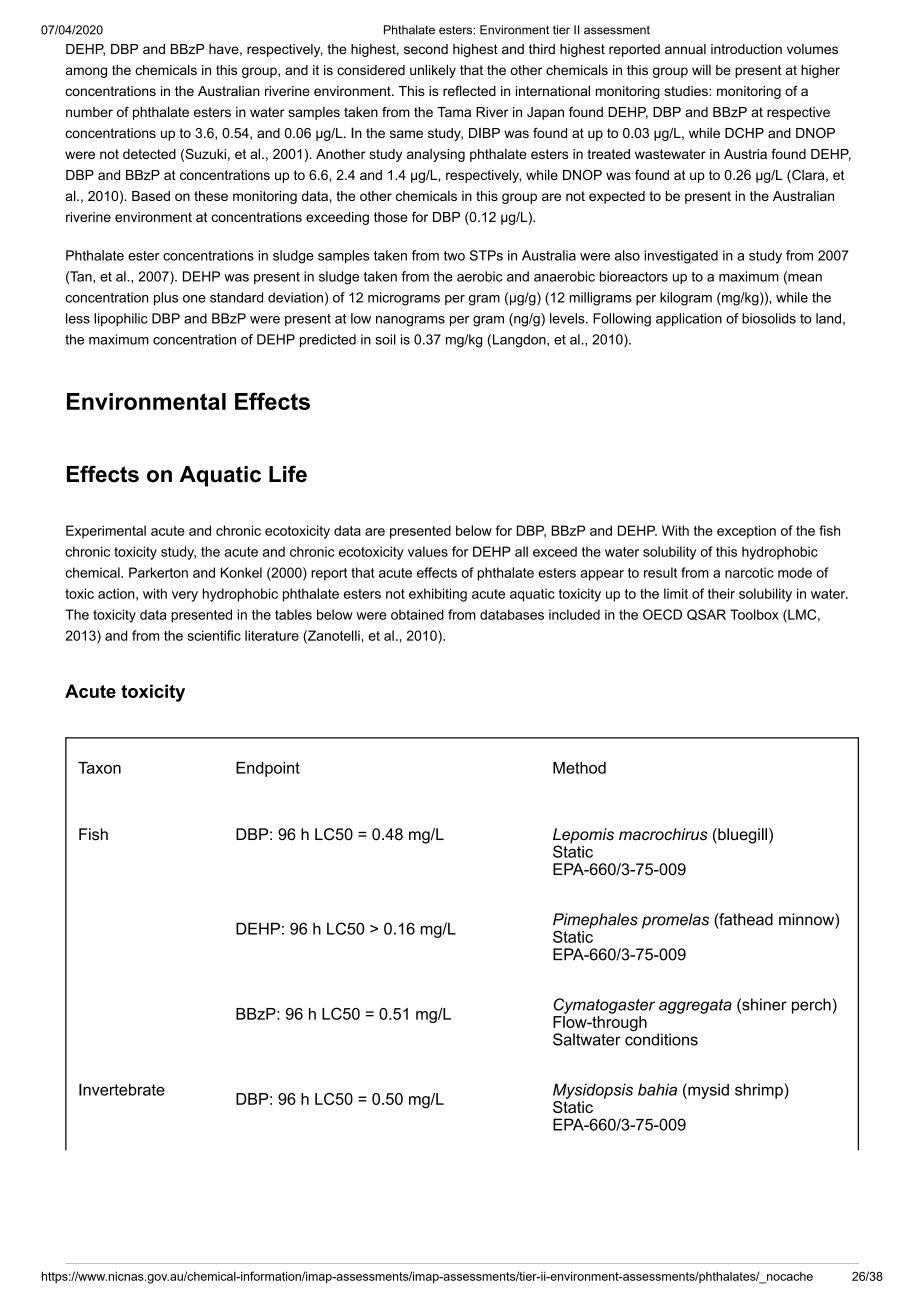 The width and height of the document is (924, 1307). Describe the element at coordinates (701, 70) in the document. I see `will` at that location.
